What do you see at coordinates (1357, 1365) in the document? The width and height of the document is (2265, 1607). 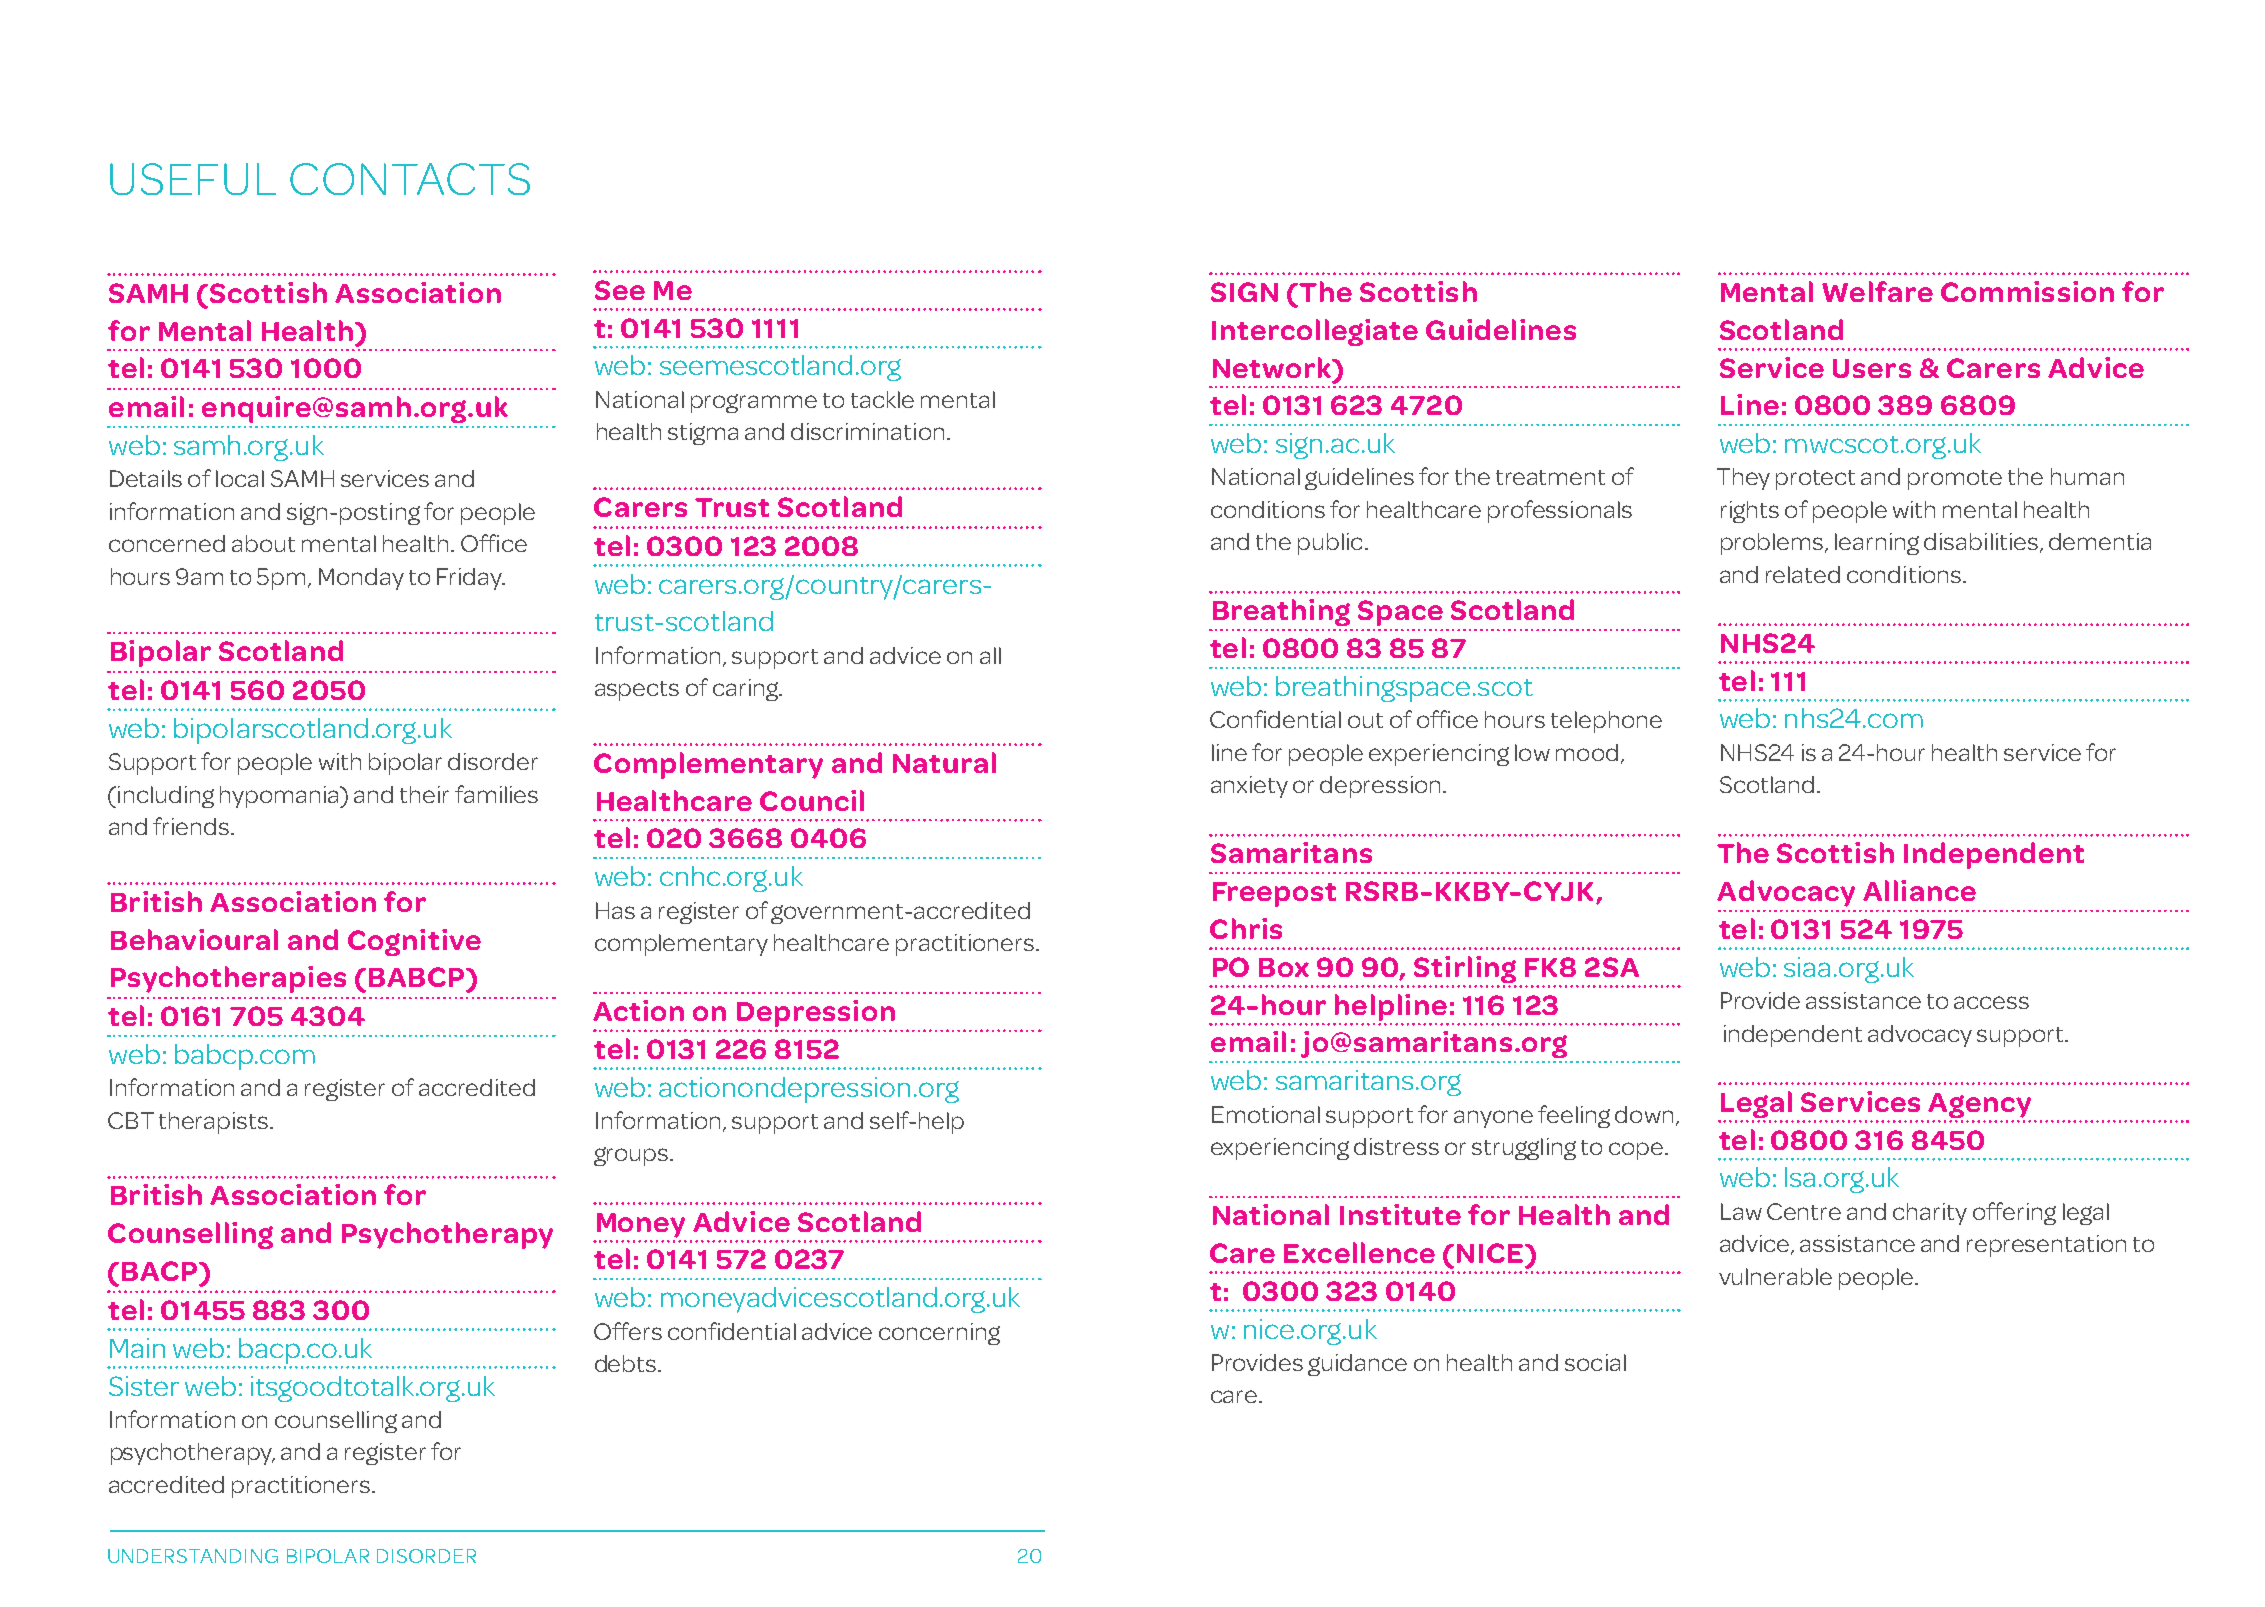 I see `guidance` at bounding box center [1357, 1365].
